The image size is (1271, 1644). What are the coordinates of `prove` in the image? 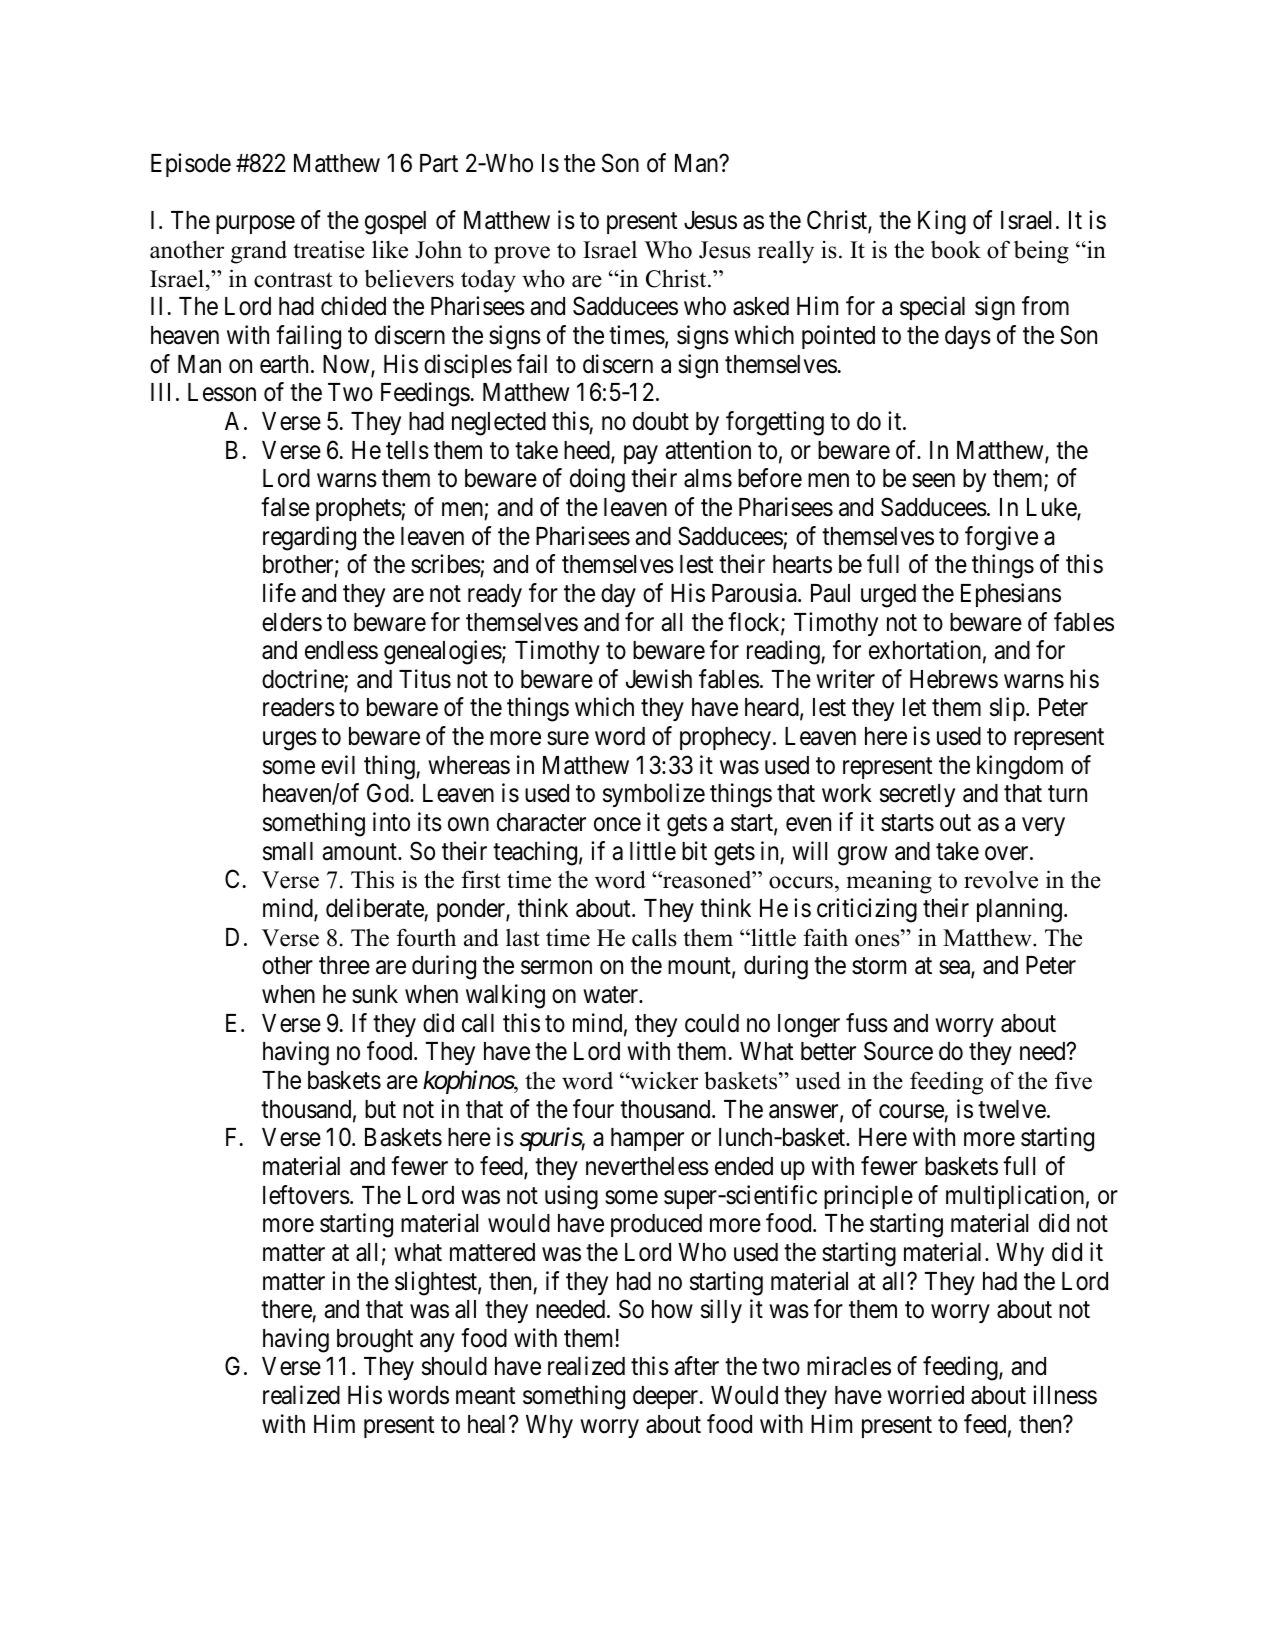 It's located at (522, 255).
